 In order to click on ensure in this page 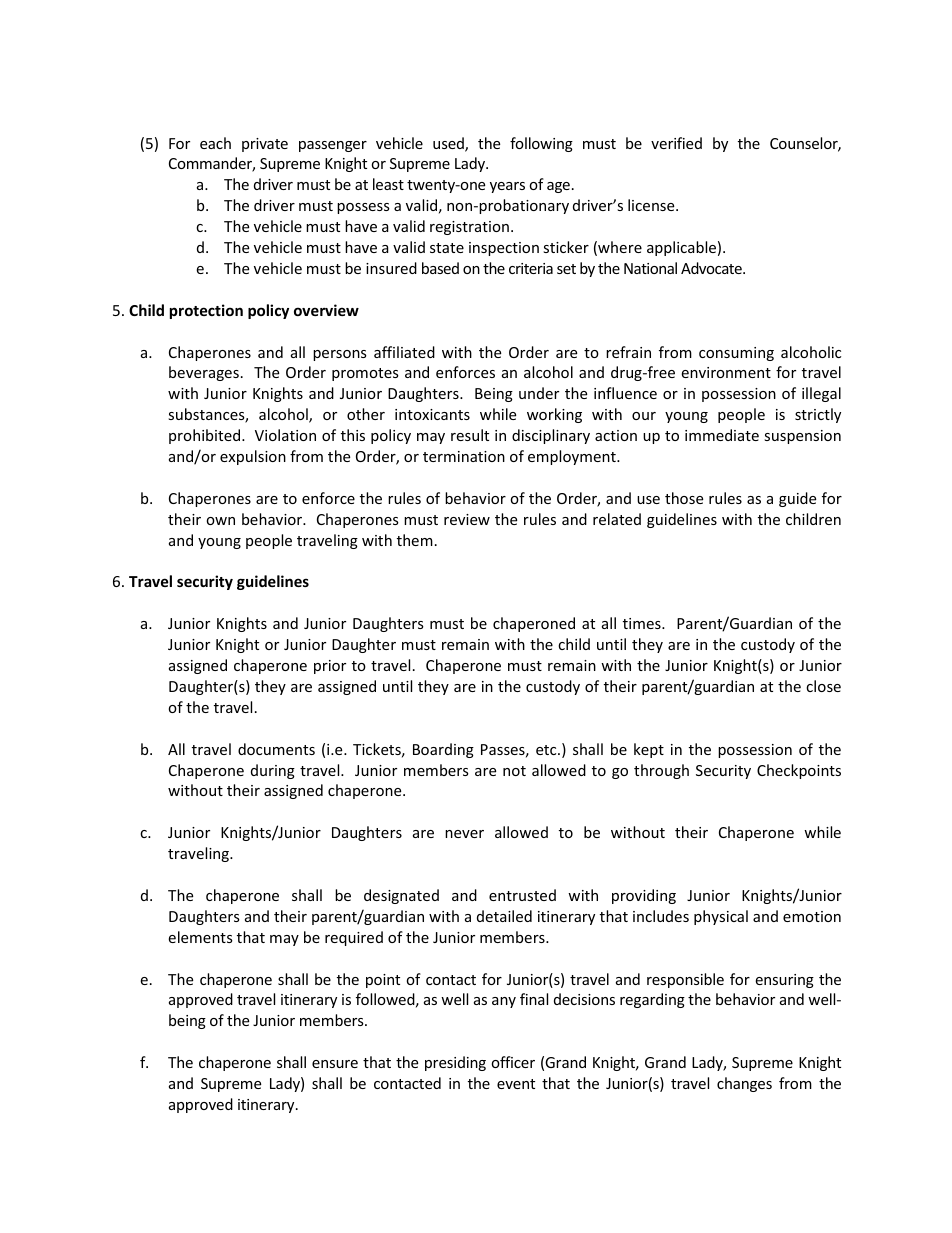, I will do `click(335, 1064)`.
